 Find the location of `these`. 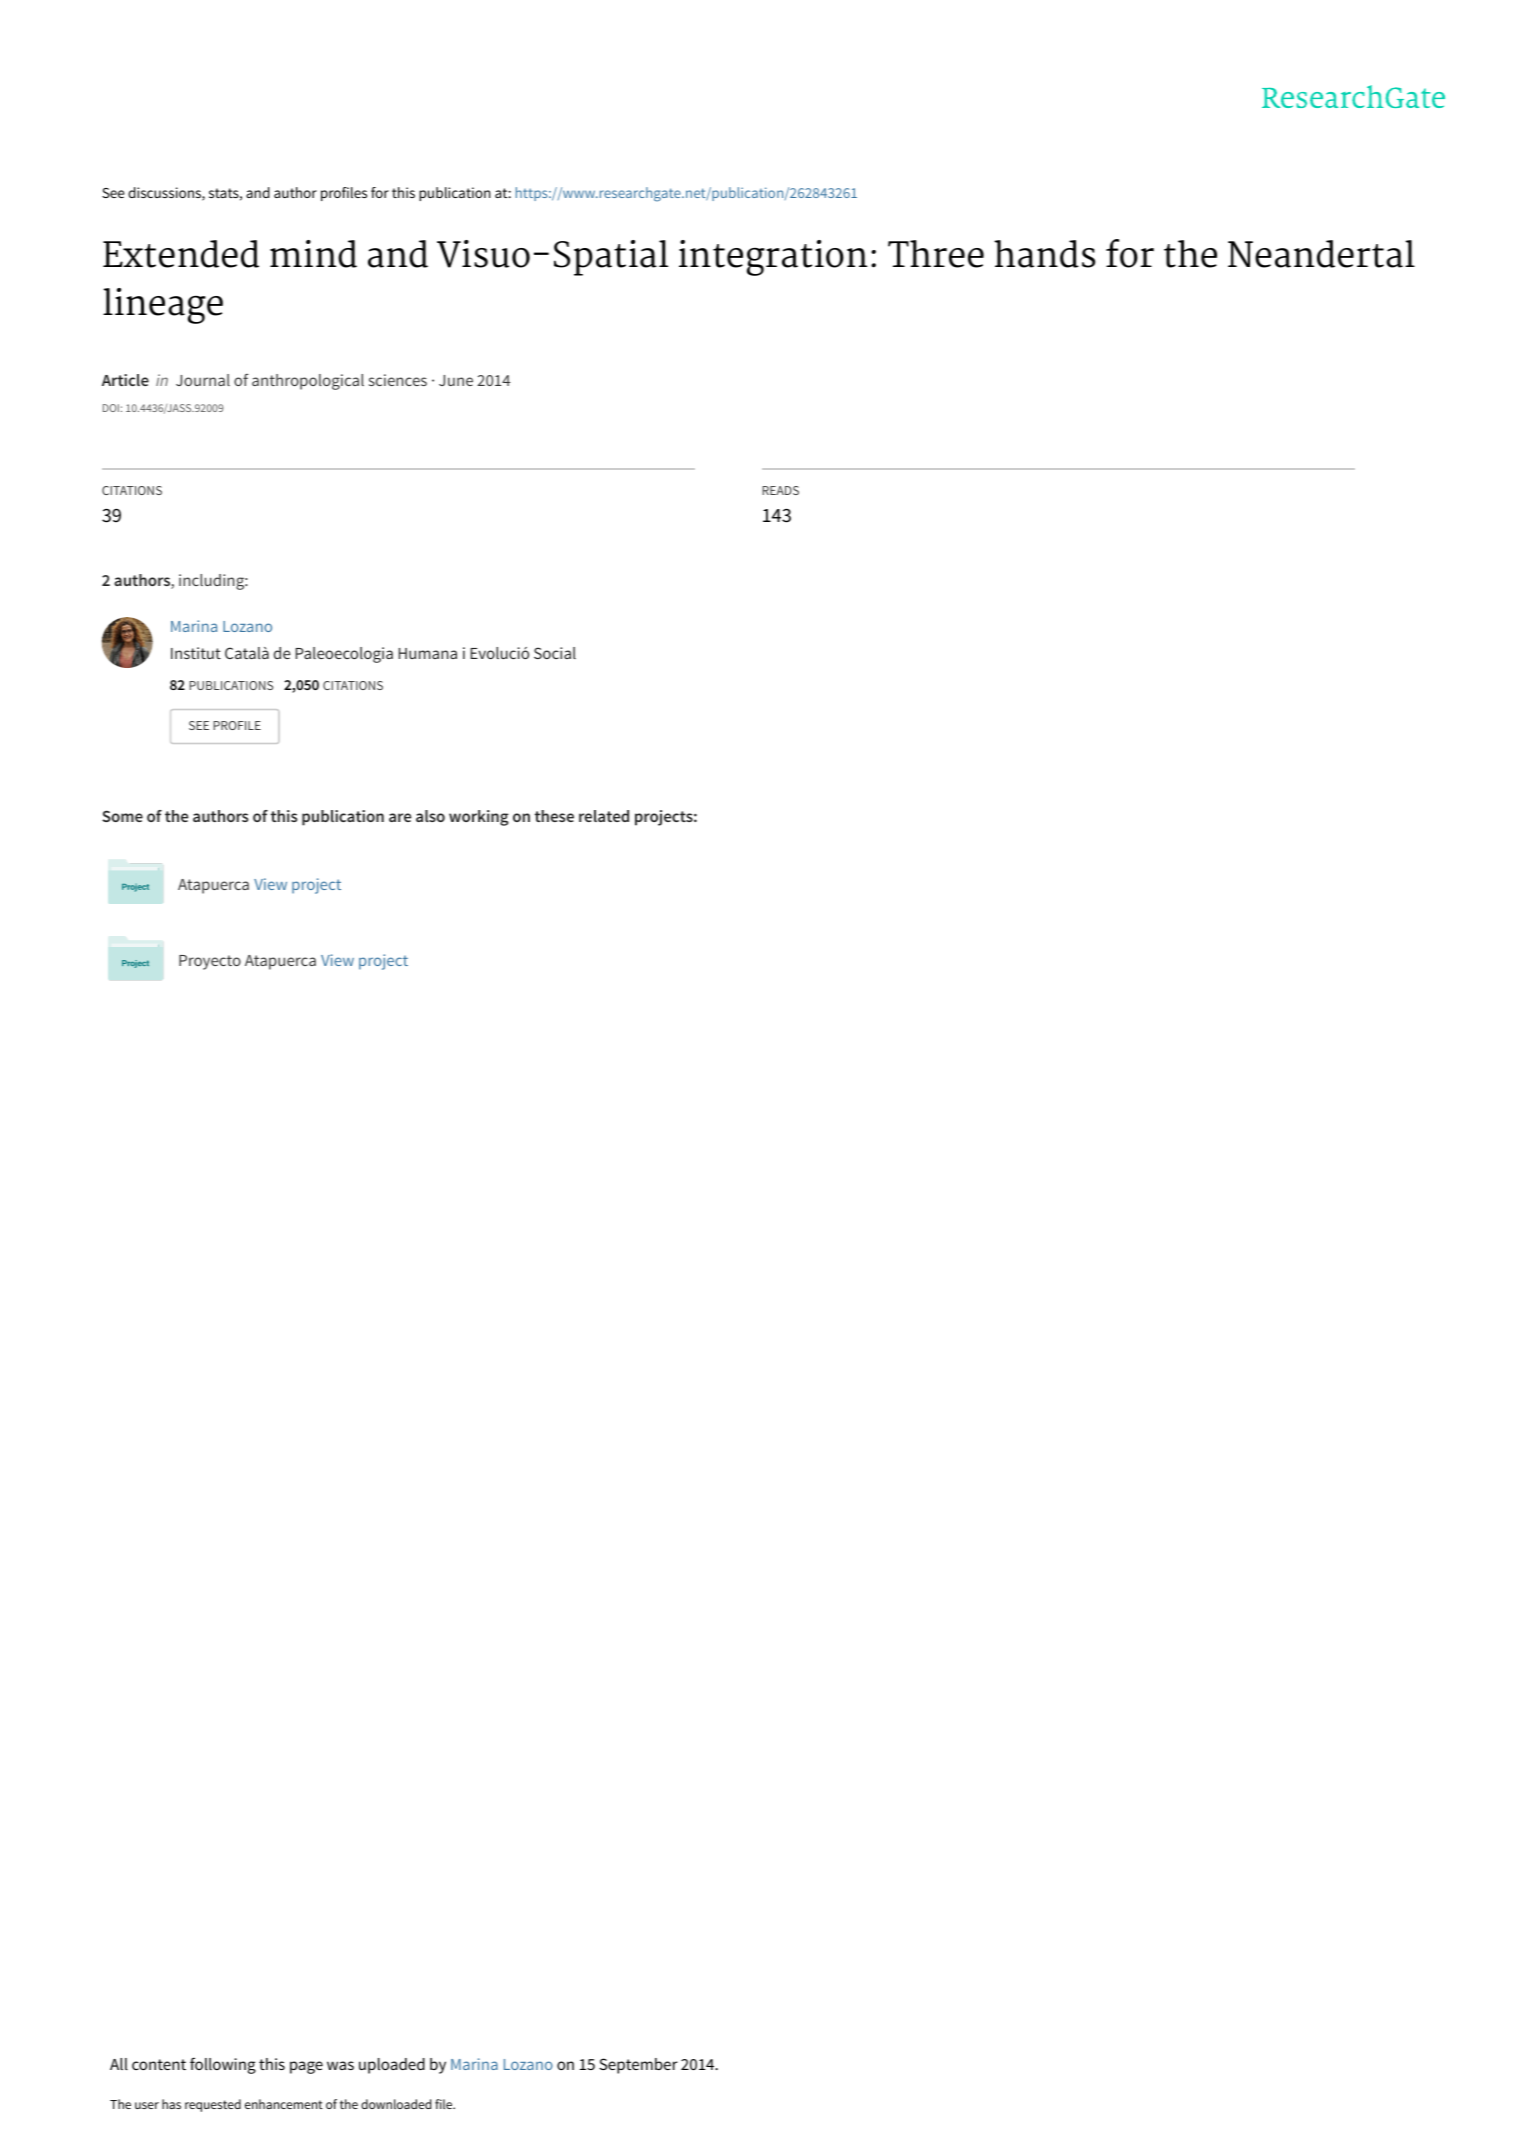

these is located at coordinates (554, 816).
